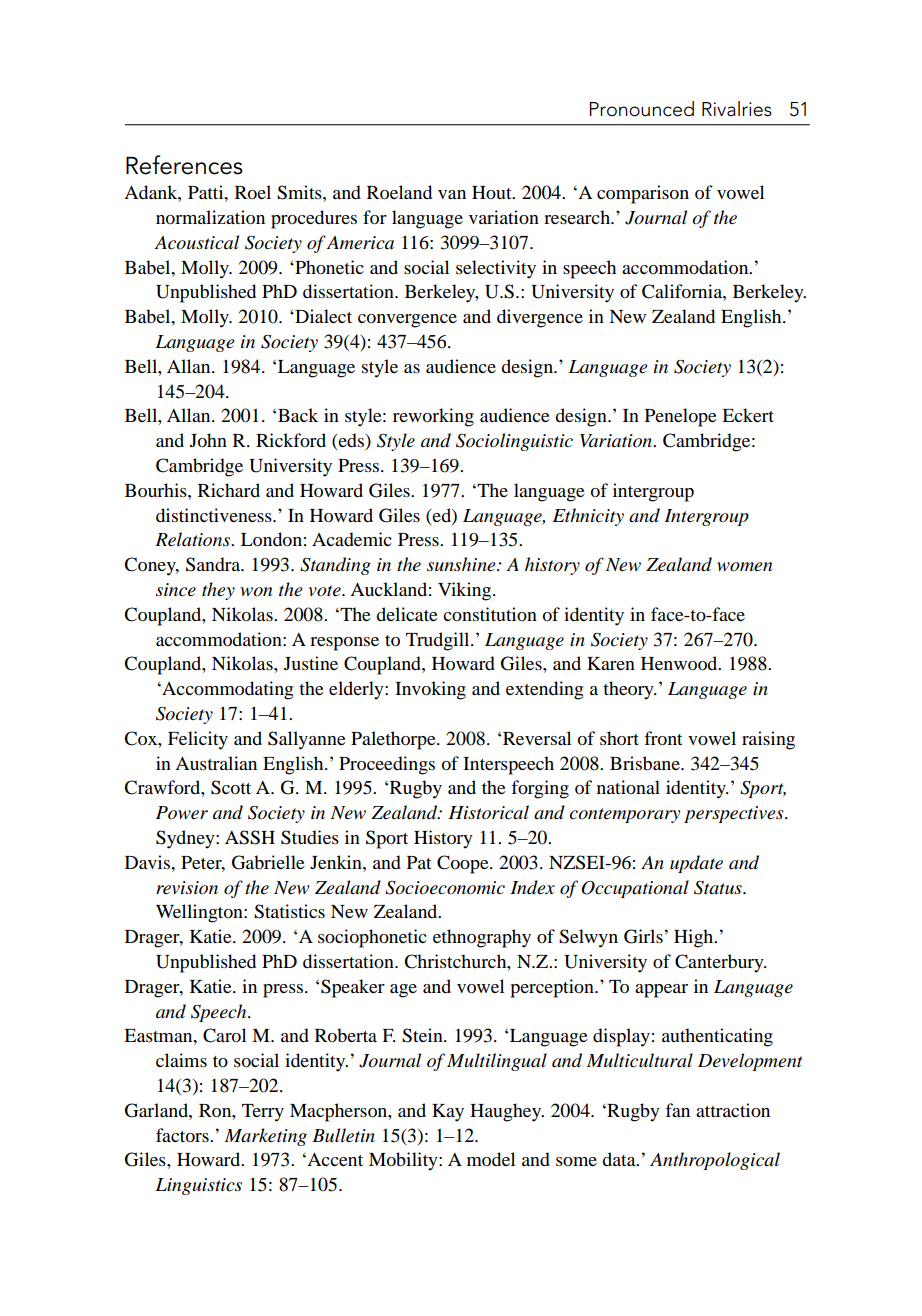 This document has height=1316, width=922. Describe the element at coordinates (715, 1161) in the document. I see `Anthropological` at that location.
